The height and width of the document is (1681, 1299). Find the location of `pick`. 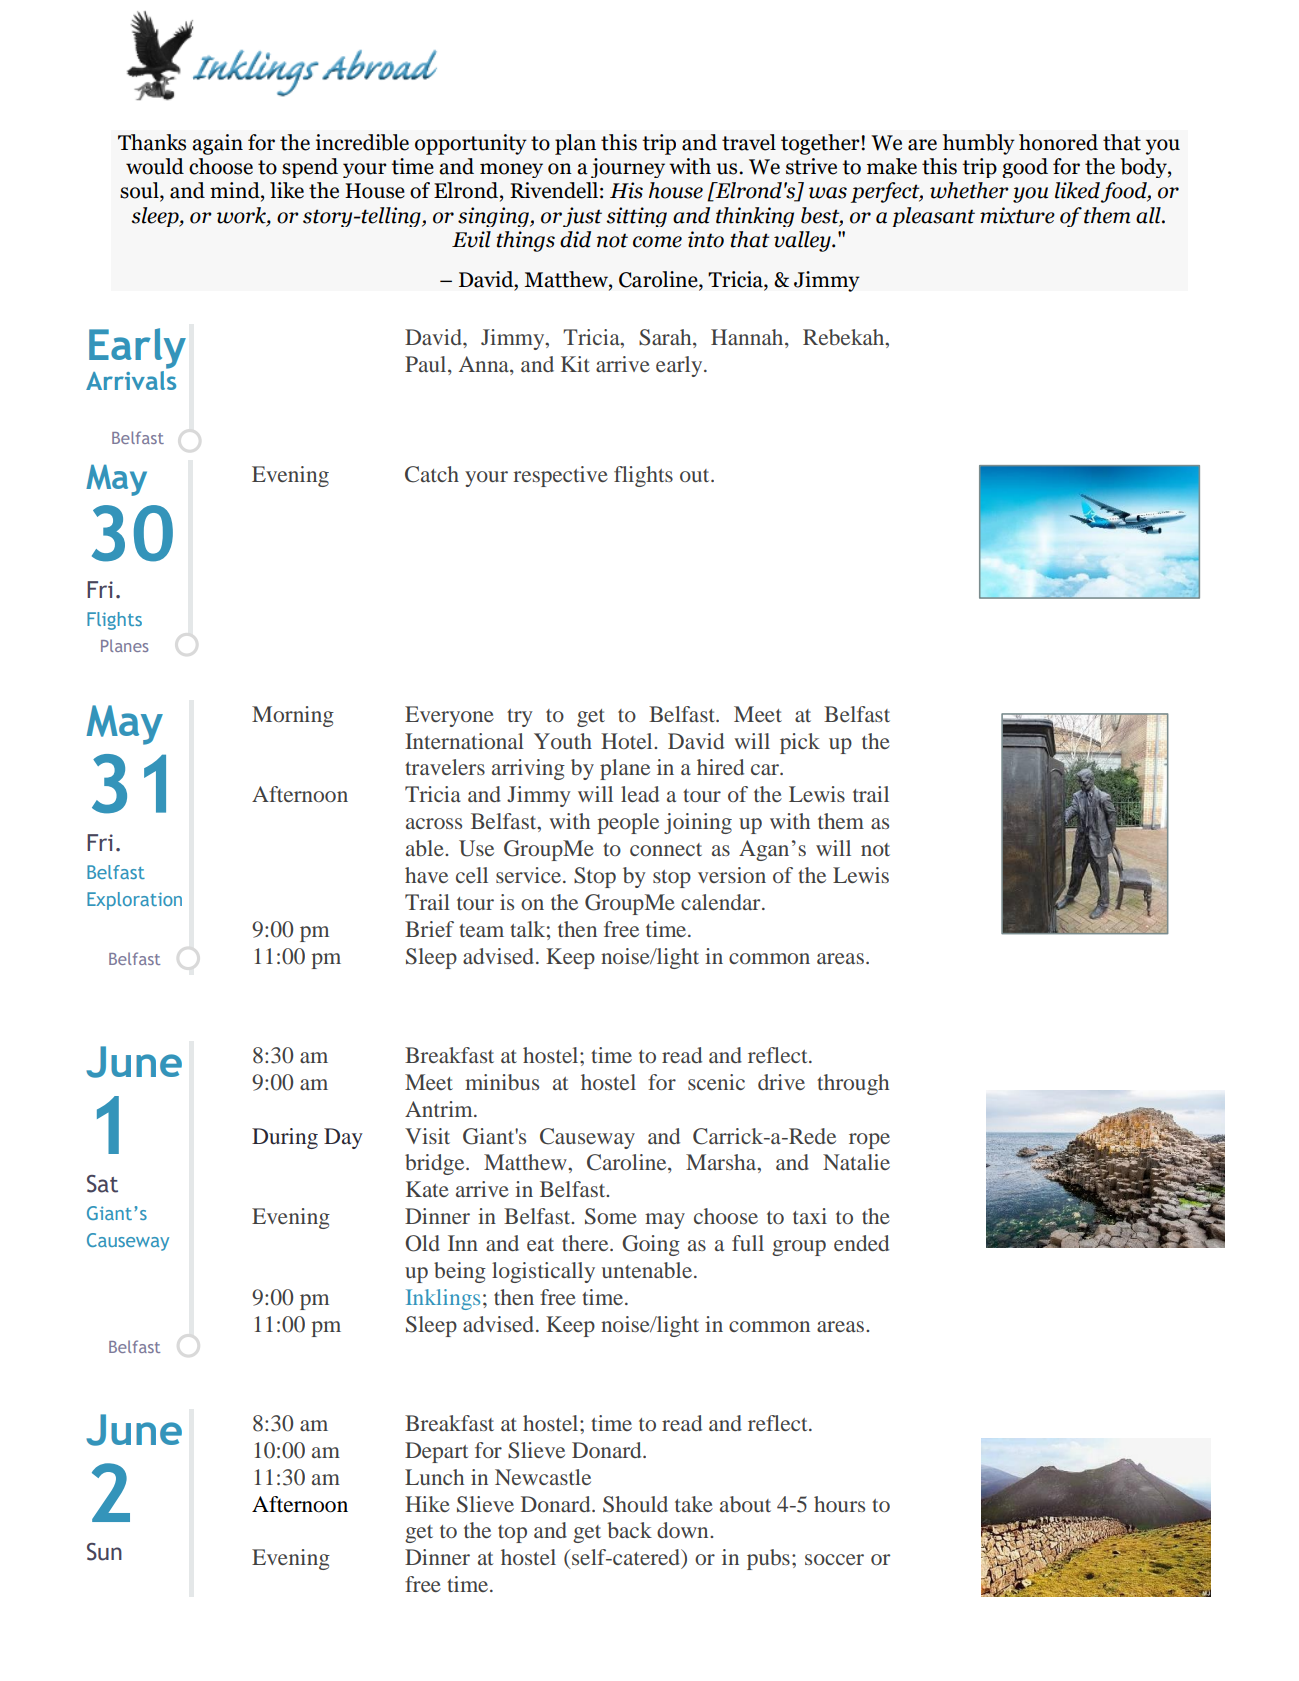

pick is located at coordinates (800, 743).
